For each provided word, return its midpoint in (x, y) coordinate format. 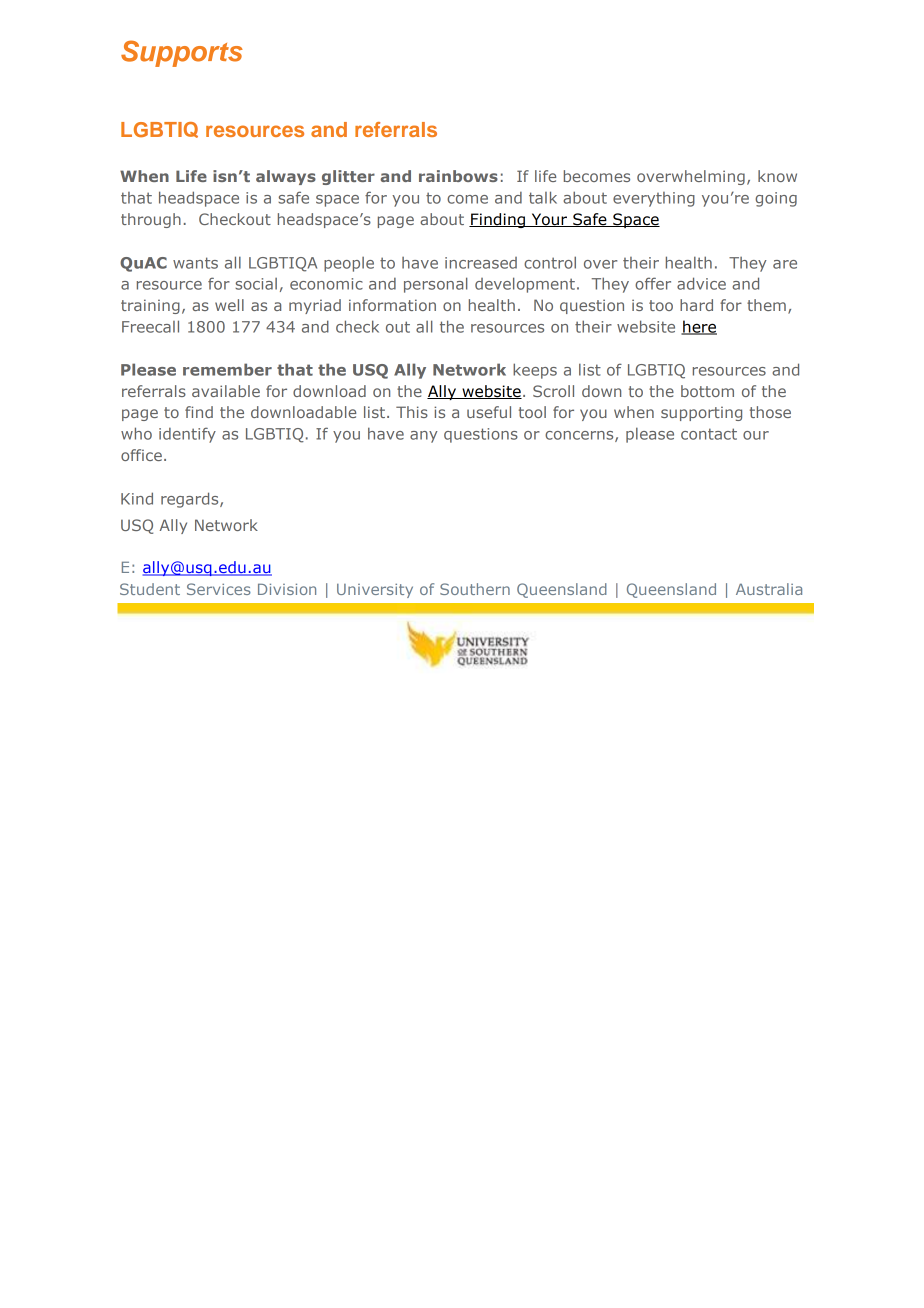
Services (219, 589)
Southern (475, 589)
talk (543, 197)
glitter (348, 177)
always (286, 177)
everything (654, 199)
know (777, 176)
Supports (182, 53)
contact (709, 434)
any (424, 437)
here (699, 327)
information (392, 305)
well (229, 305)
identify (187, 435)
